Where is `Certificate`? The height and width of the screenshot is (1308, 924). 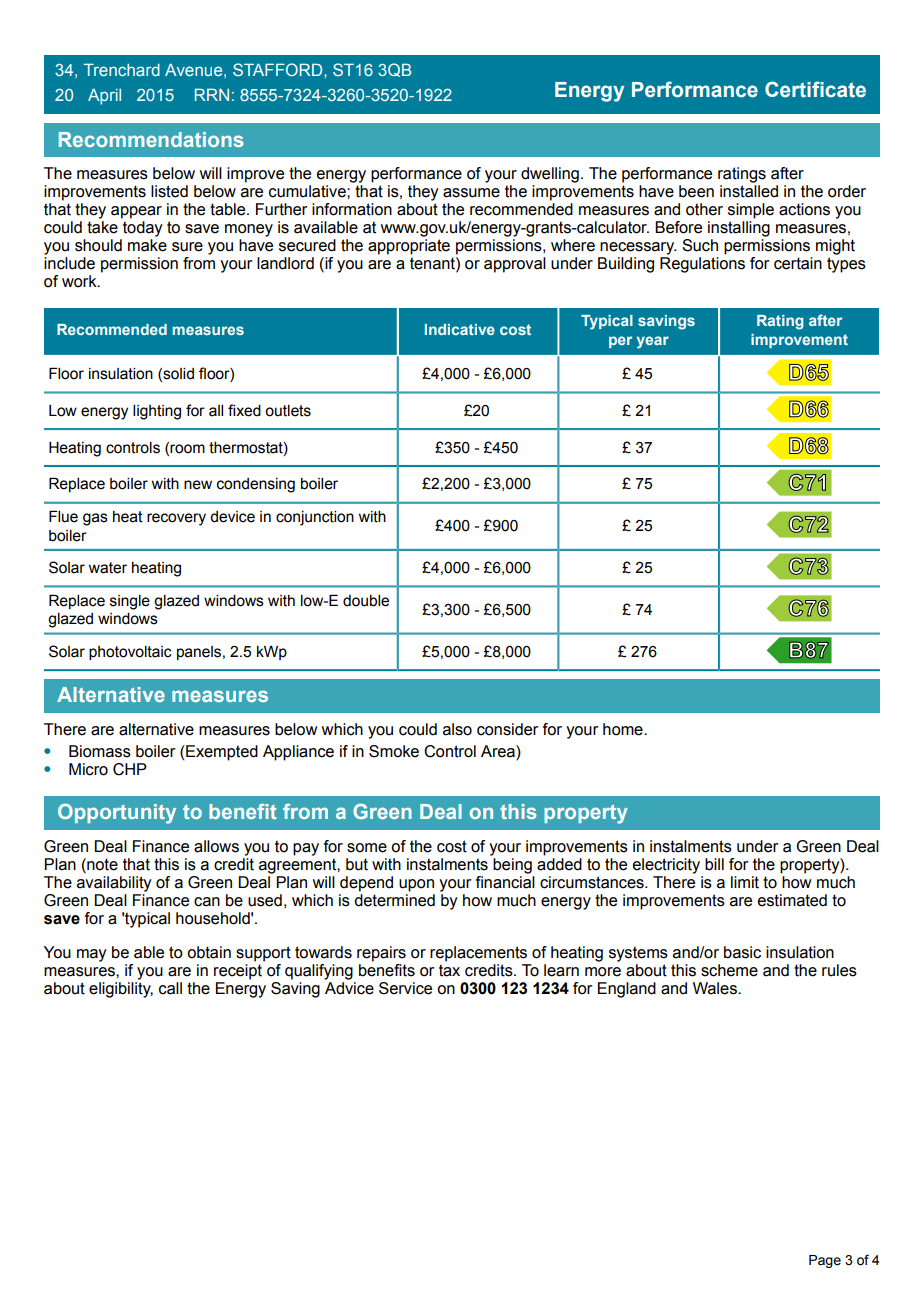 Certificate is located at coordinates (815, 89).
